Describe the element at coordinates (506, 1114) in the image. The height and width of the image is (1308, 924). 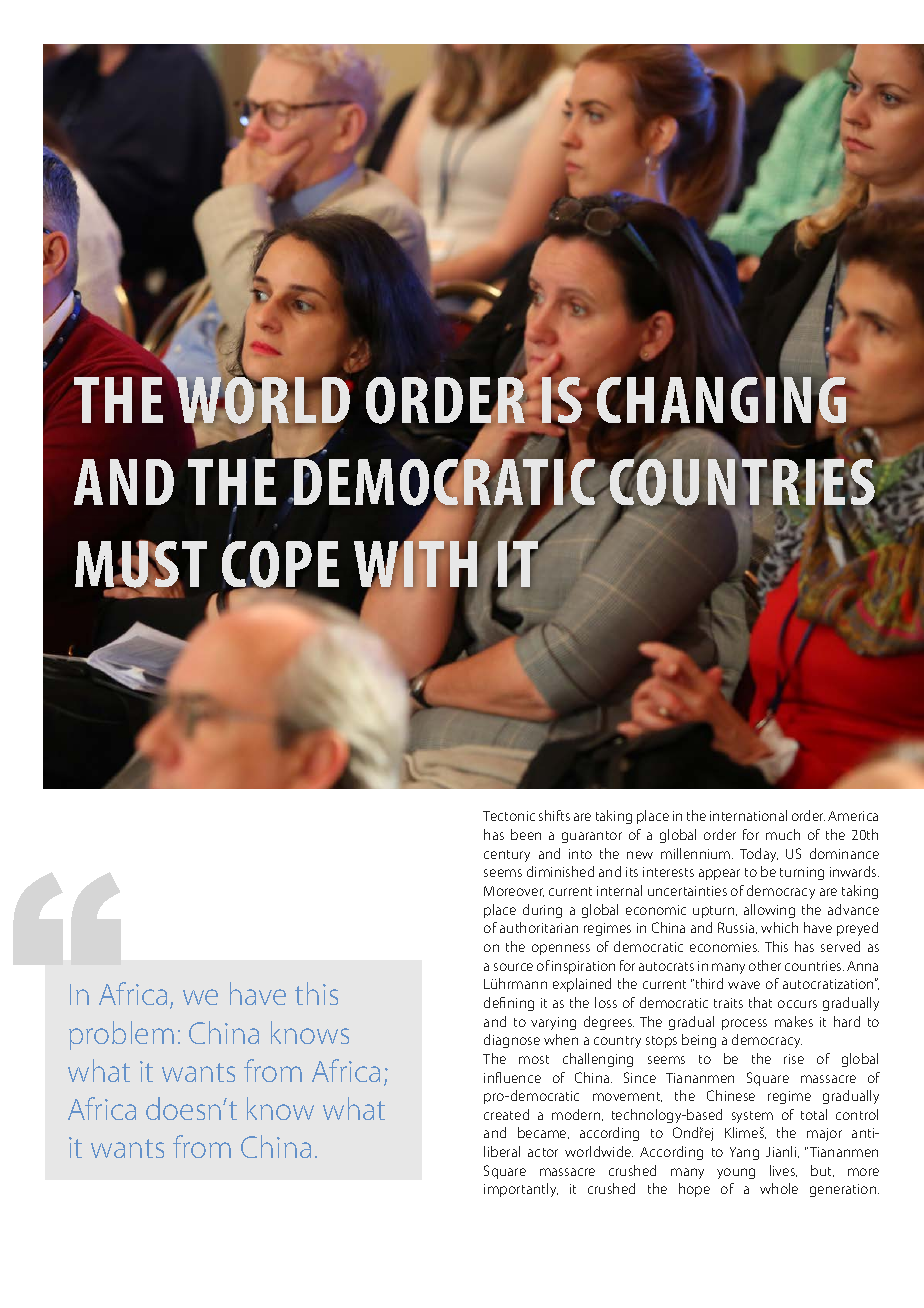
I see `created` at that location.
